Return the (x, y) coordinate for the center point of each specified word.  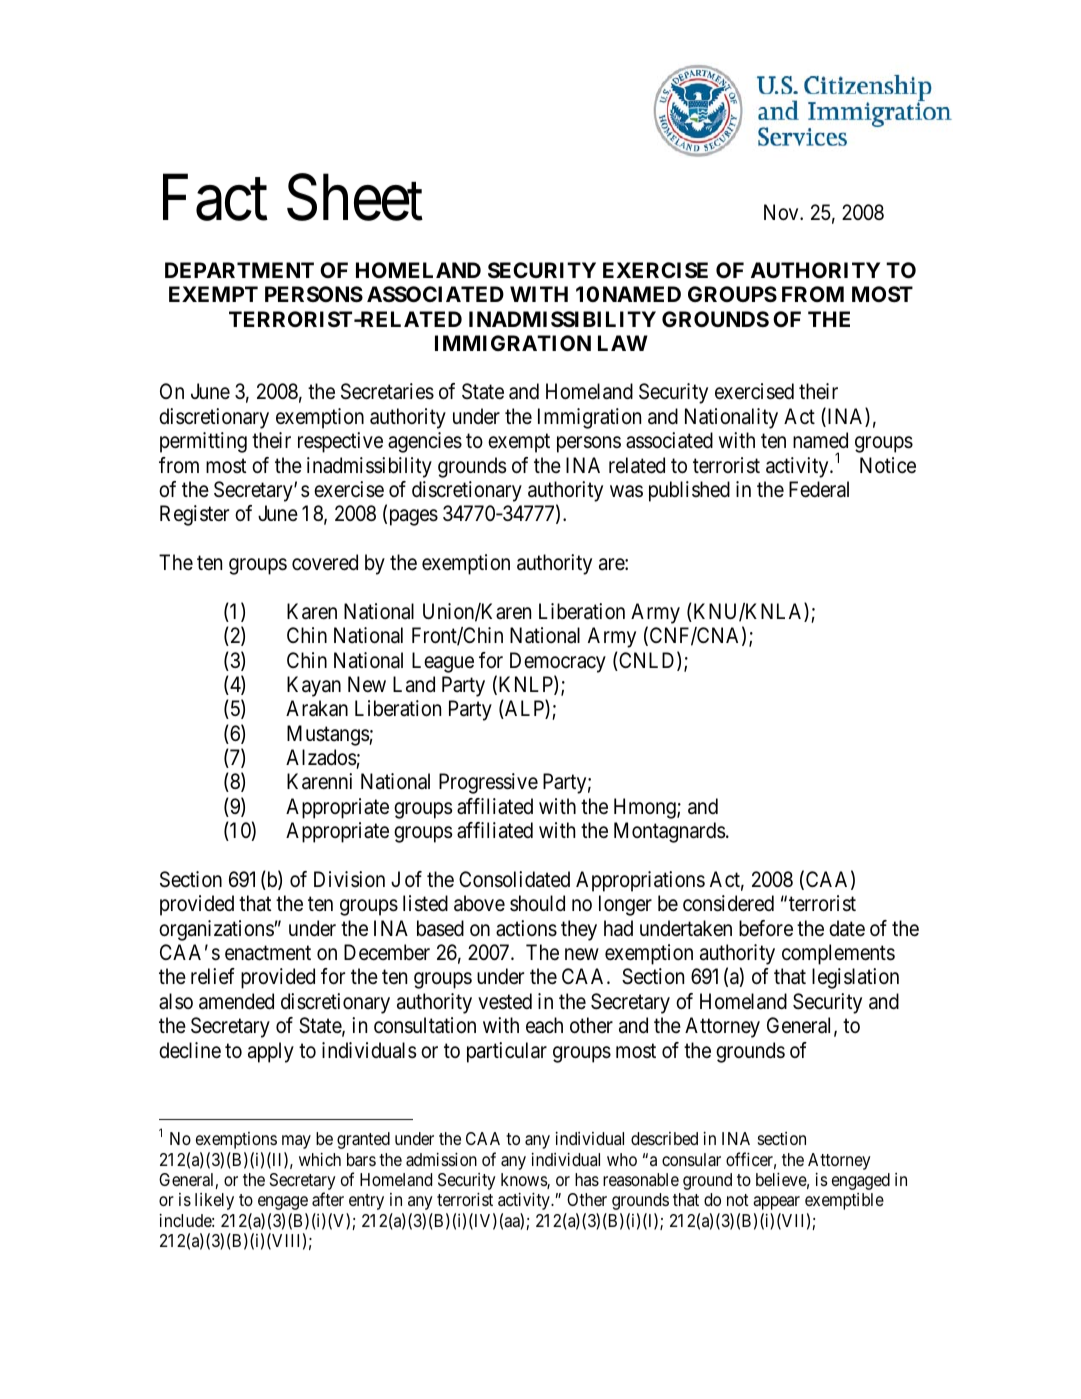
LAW (623, 343)
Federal (819, 489)
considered (728, 903)
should (537, 903)
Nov (782, 212)
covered (325, 562)
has (587, 1179)
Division (349, 879)
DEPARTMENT (239, 270)
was (626, 491)
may (296, 1142)
